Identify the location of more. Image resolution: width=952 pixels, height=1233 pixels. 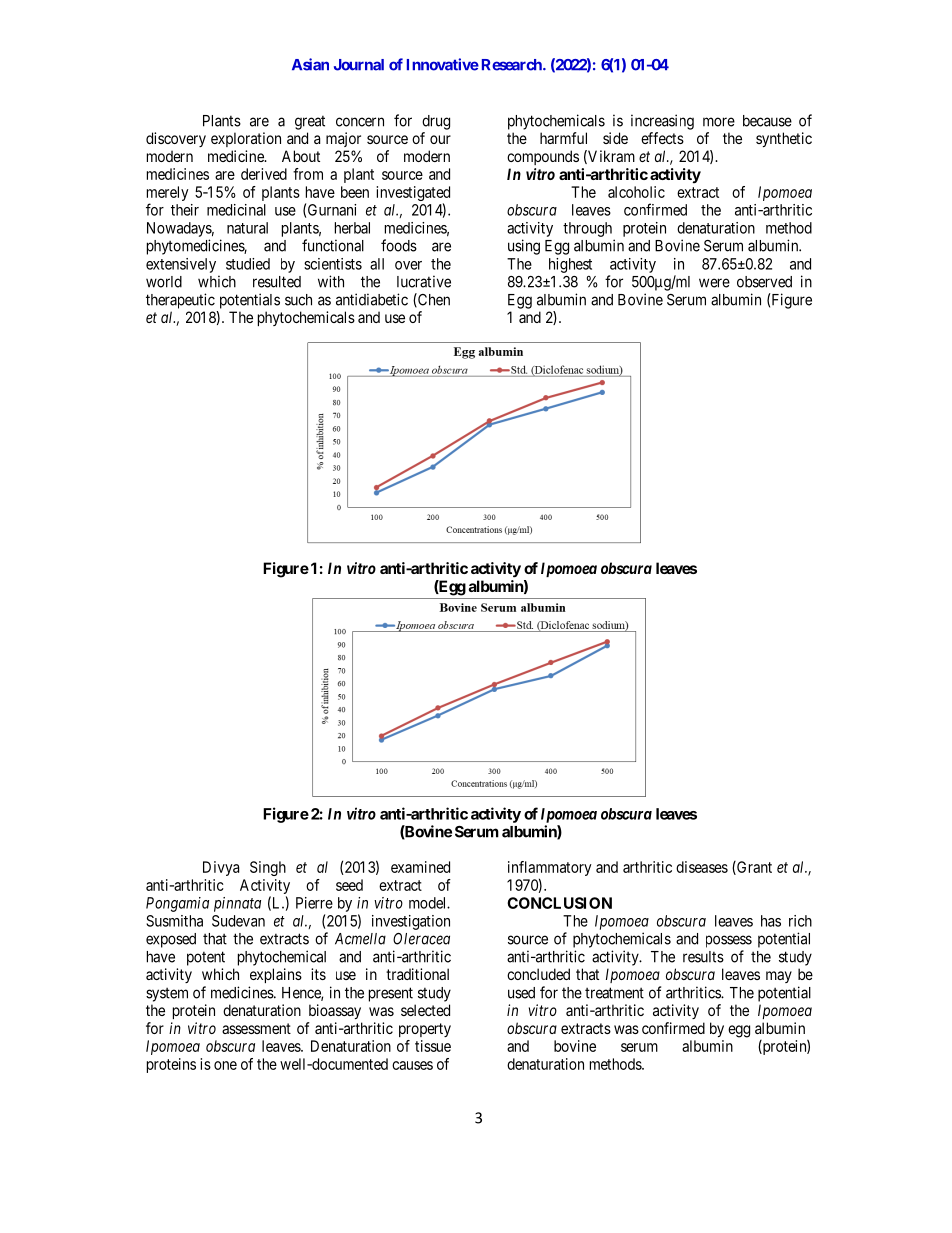
(719, 122).
